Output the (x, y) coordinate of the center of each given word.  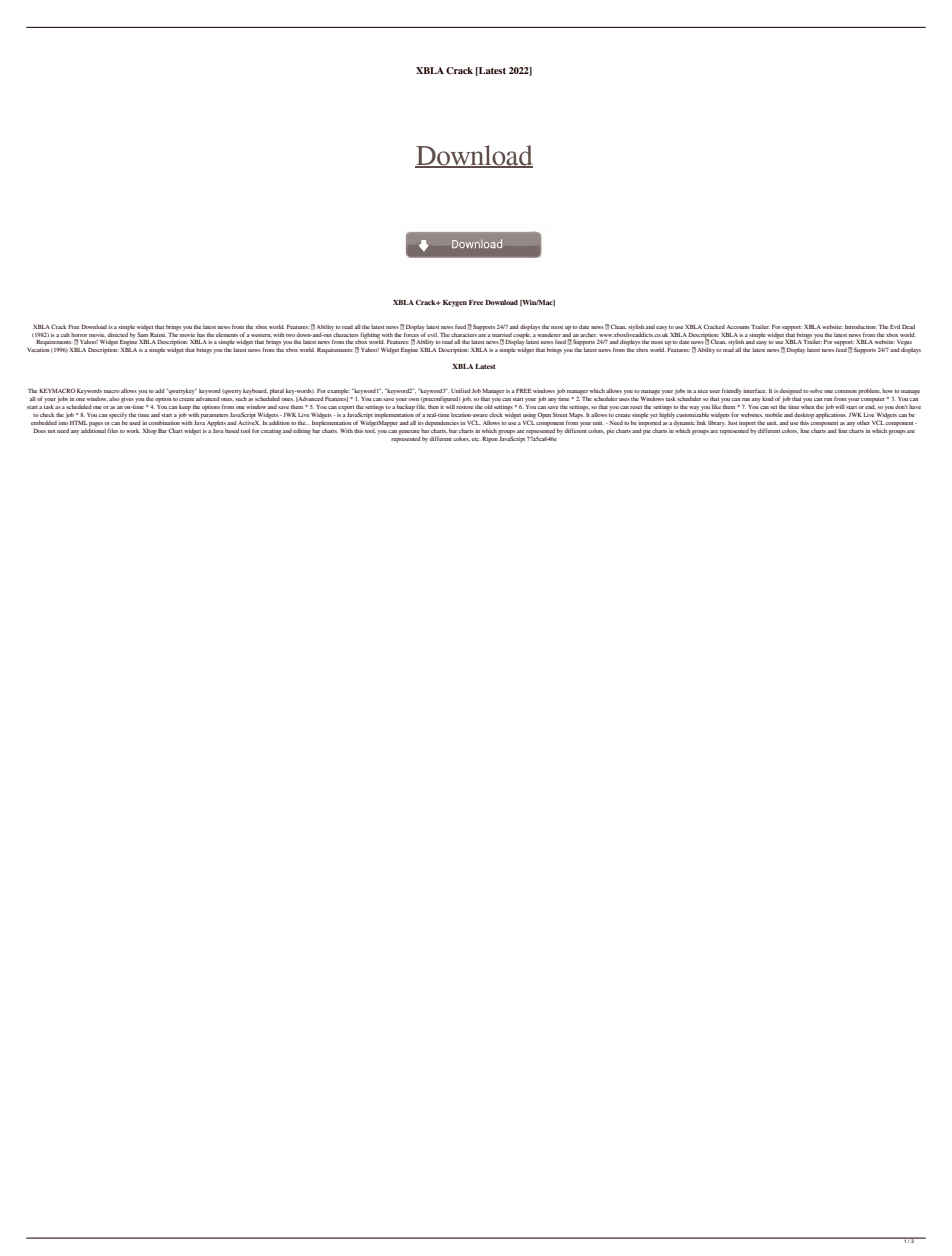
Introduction (861, 327)
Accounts (738, 327)
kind (768, 399)
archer (588, 335)
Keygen (455, 303)
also (114, 399)
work (133, 431)
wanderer (549, 335)
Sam (143, 335)
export (346, 408)
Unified (461, 390)
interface (755, 390)
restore (464, 407)
